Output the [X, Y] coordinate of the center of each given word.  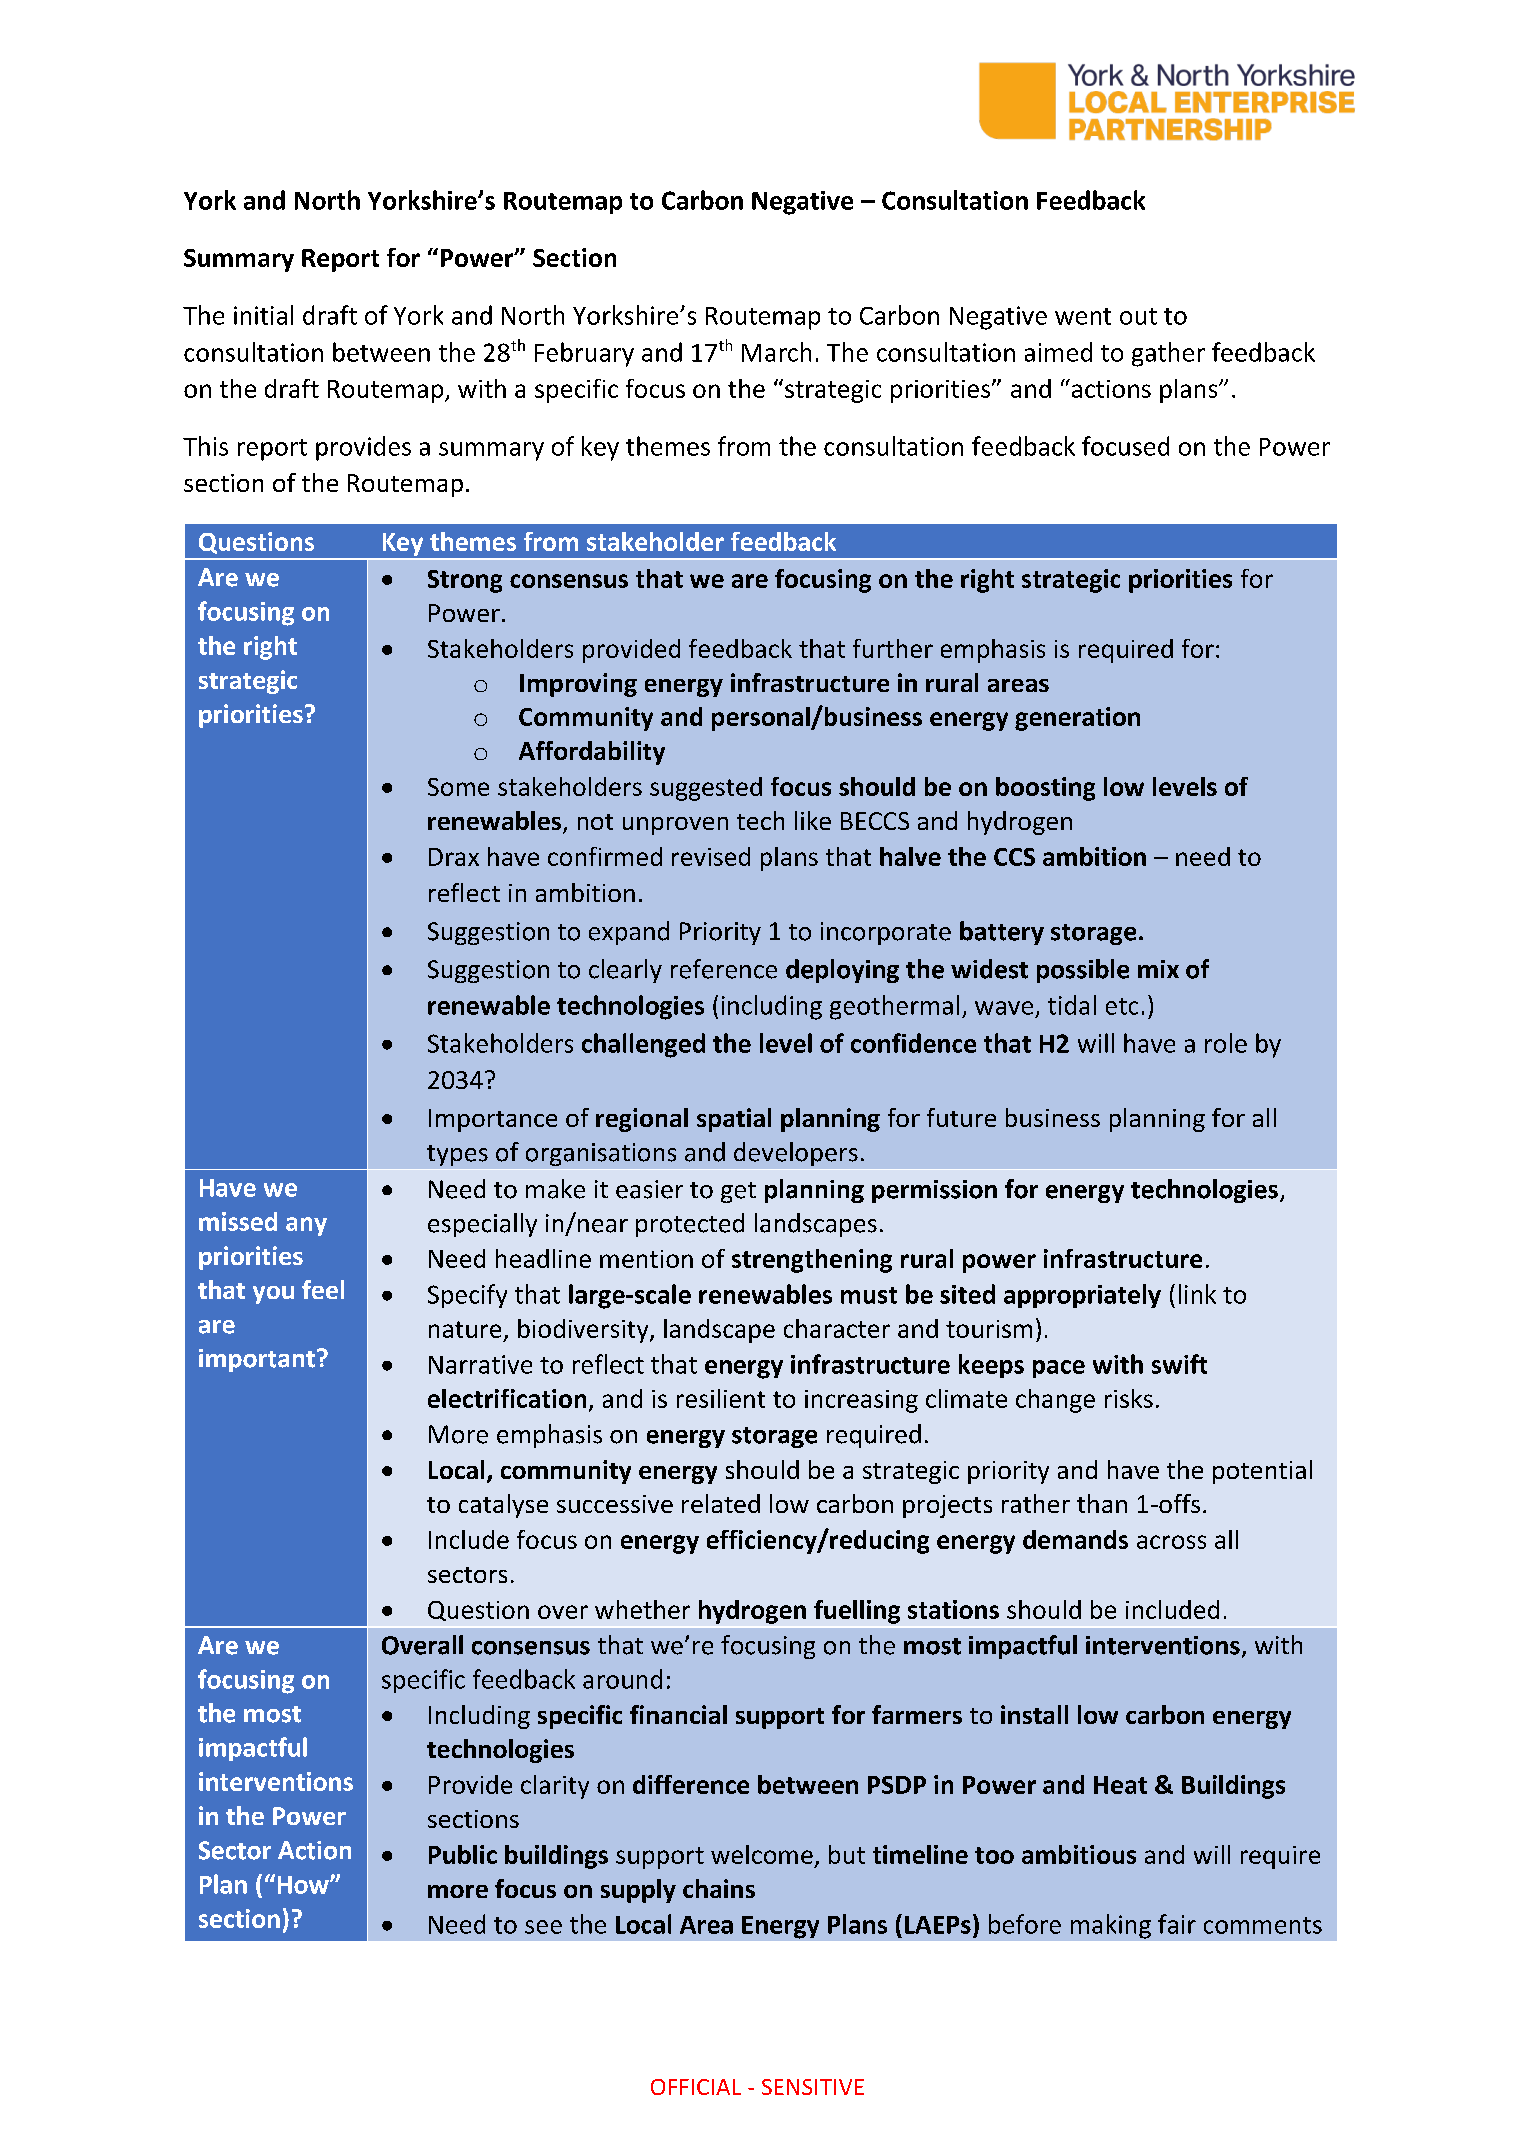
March [776, 352]
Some [458, 787]
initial [263, 315]
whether [642, 1609]
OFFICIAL [696, 2087]
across [1171, 1542]
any [306, 1226]
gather [1168, 354]
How [304, 1885]
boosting [1045, 789]
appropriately [1082, 1296]
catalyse [503, 1506]
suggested [706, 789]
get [738, 1192]
